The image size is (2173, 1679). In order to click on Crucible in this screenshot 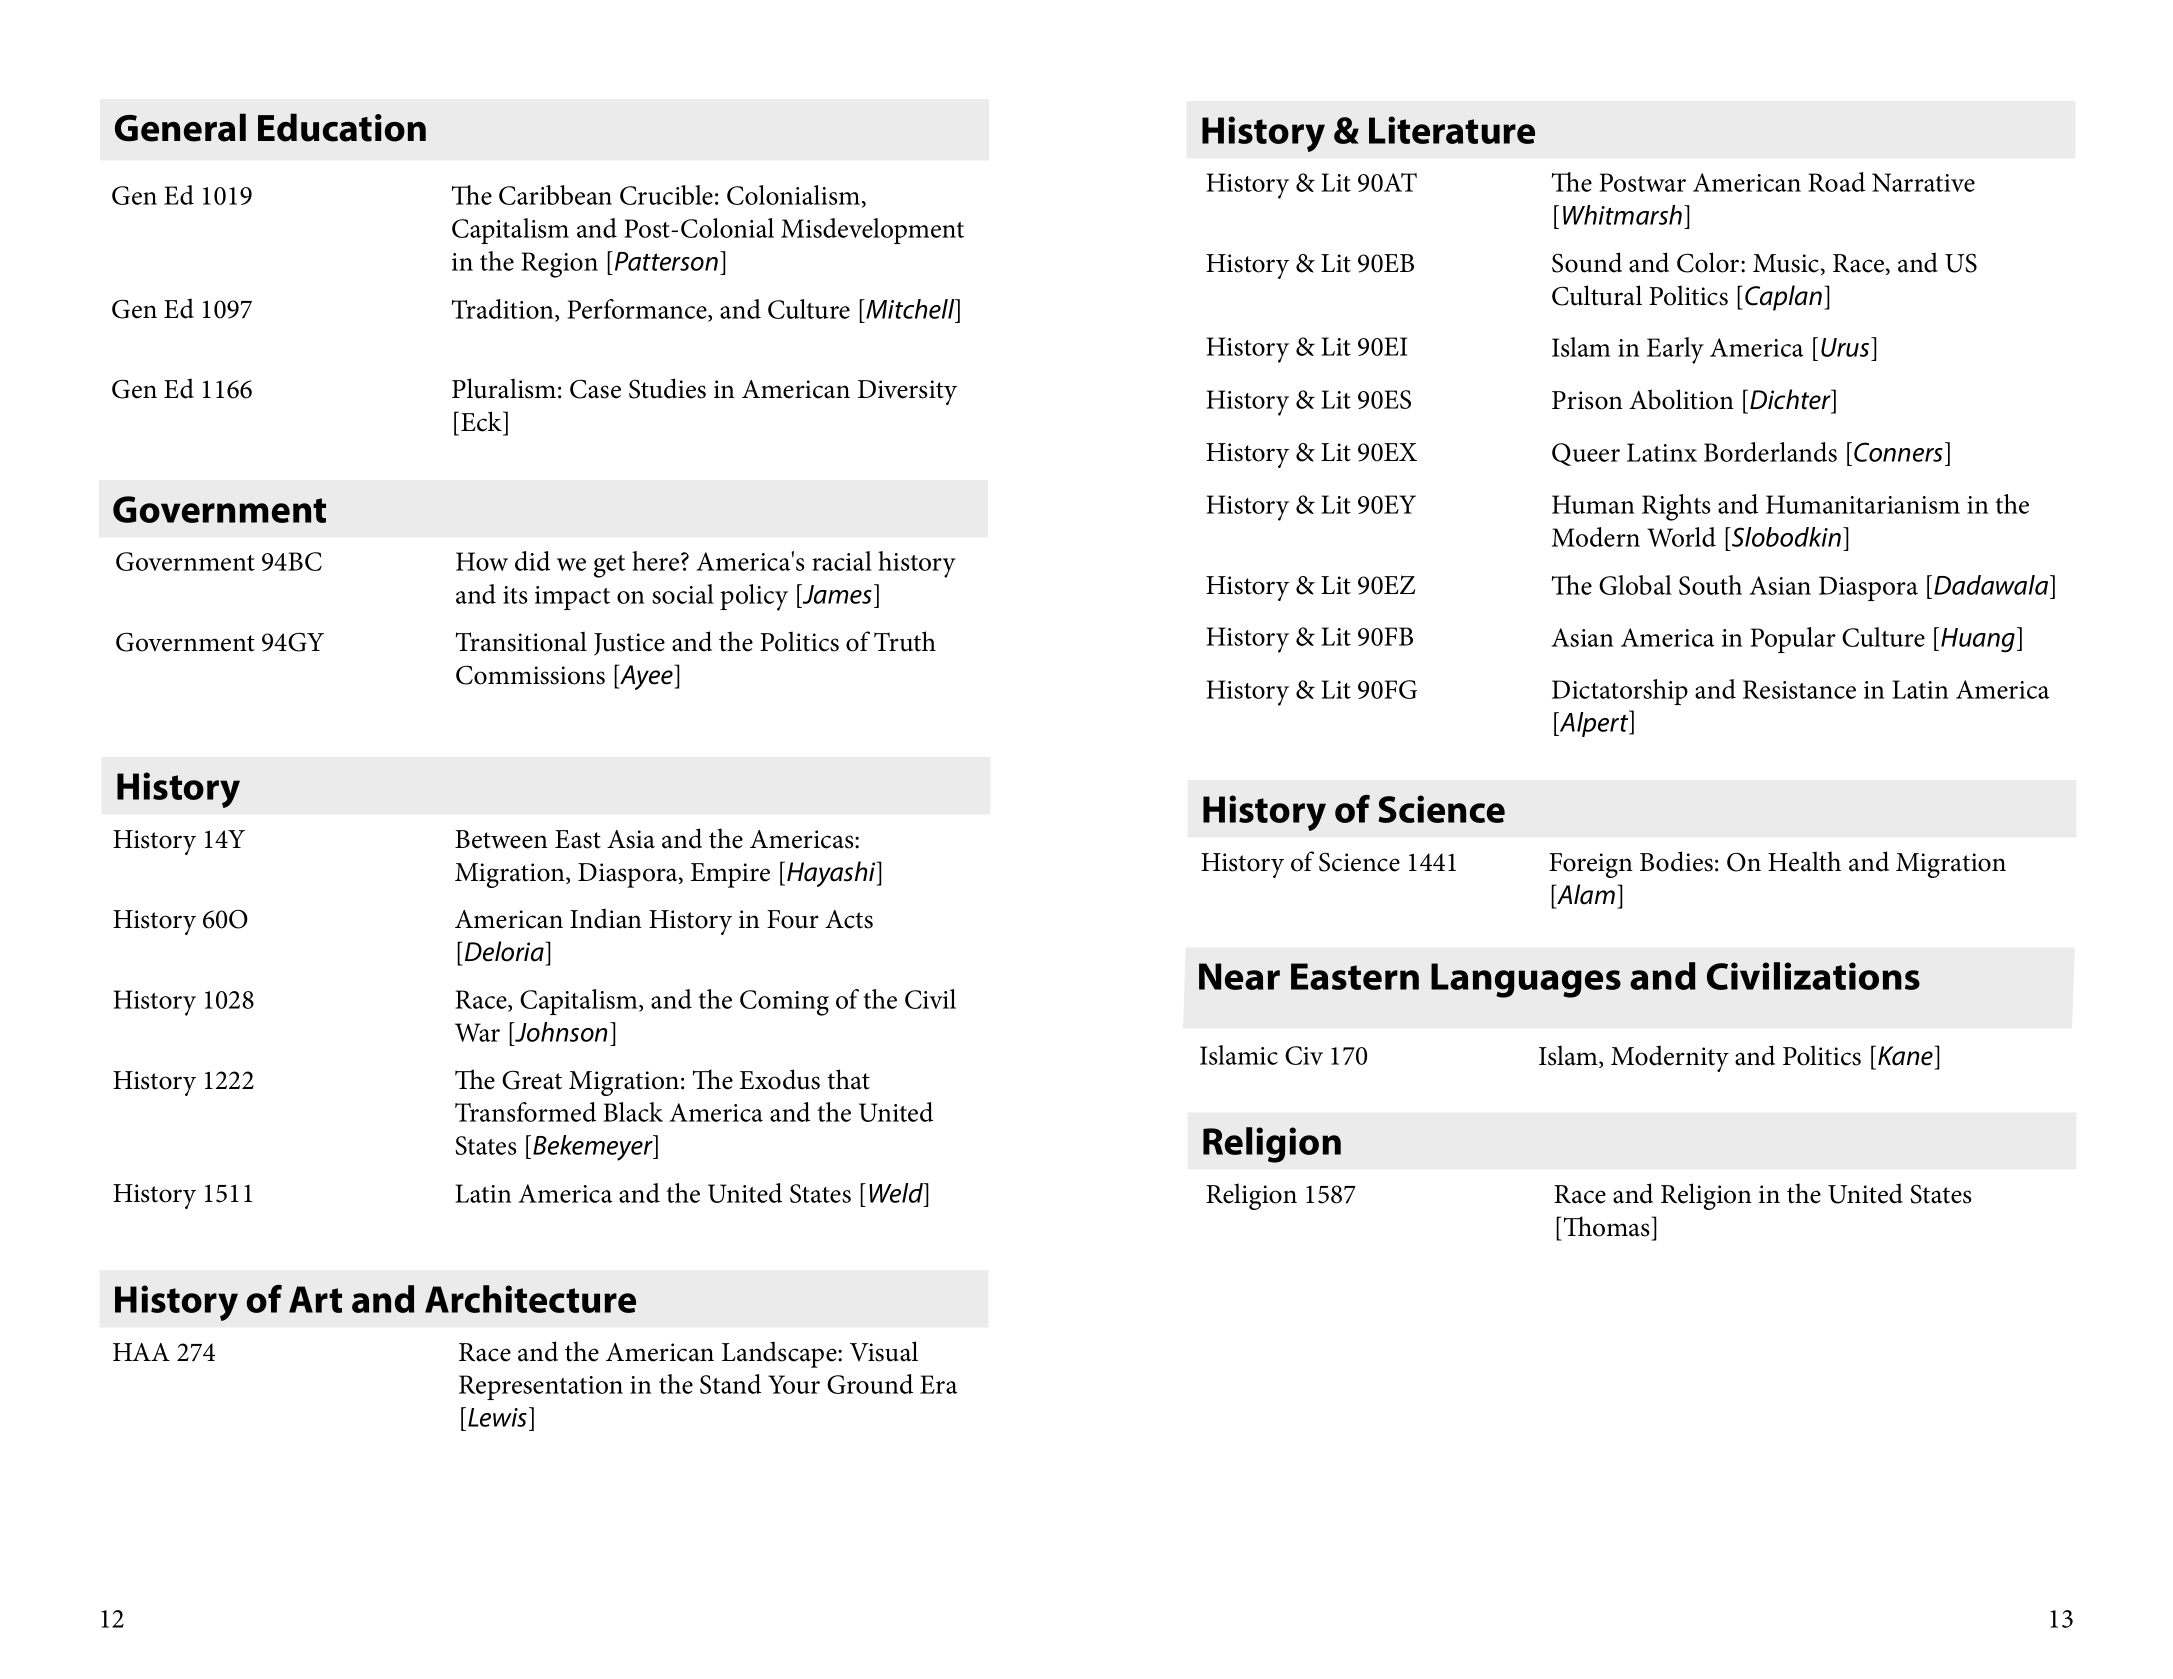, I will do `click(666, 195)`.
